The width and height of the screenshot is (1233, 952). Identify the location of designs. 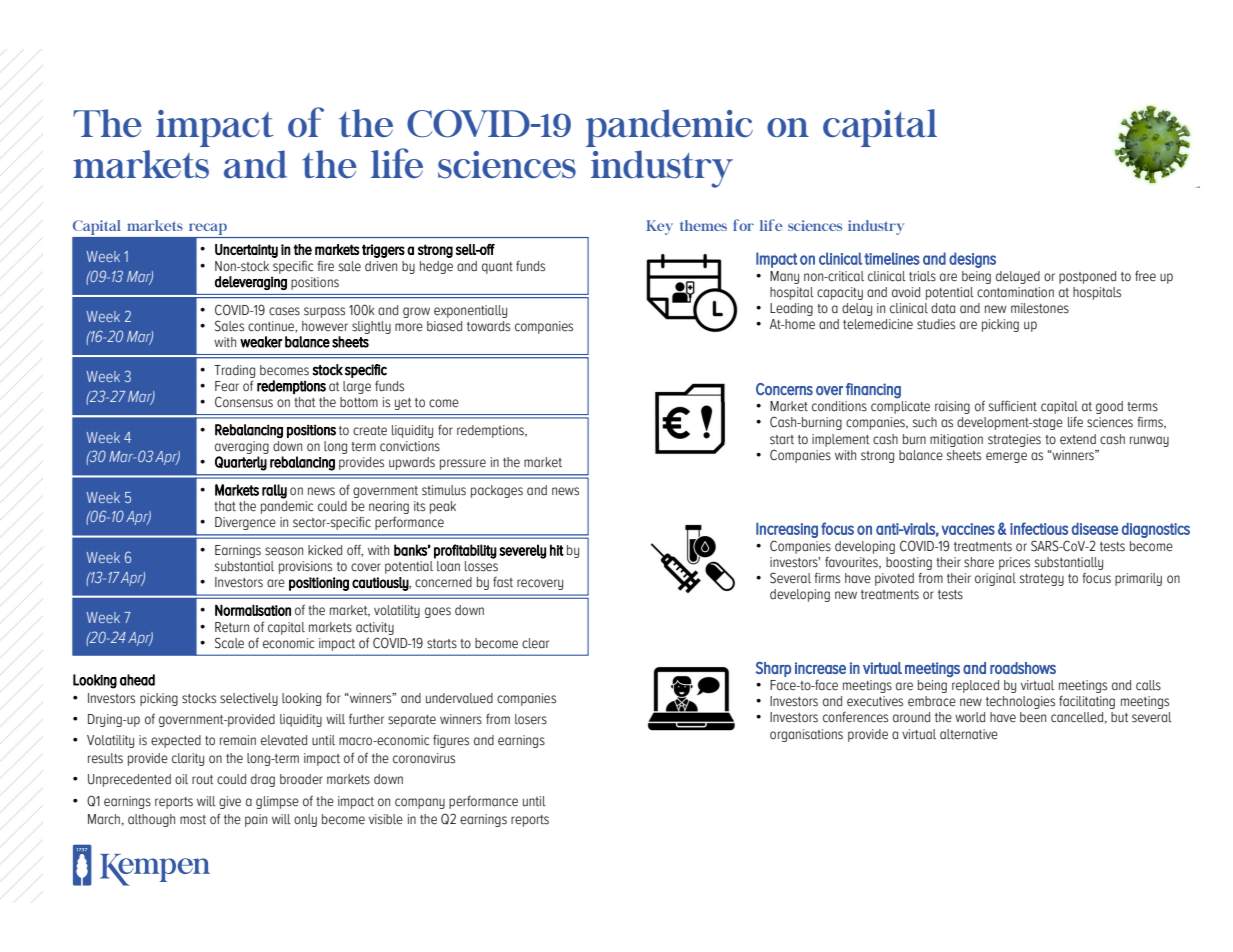
(972, 260).
